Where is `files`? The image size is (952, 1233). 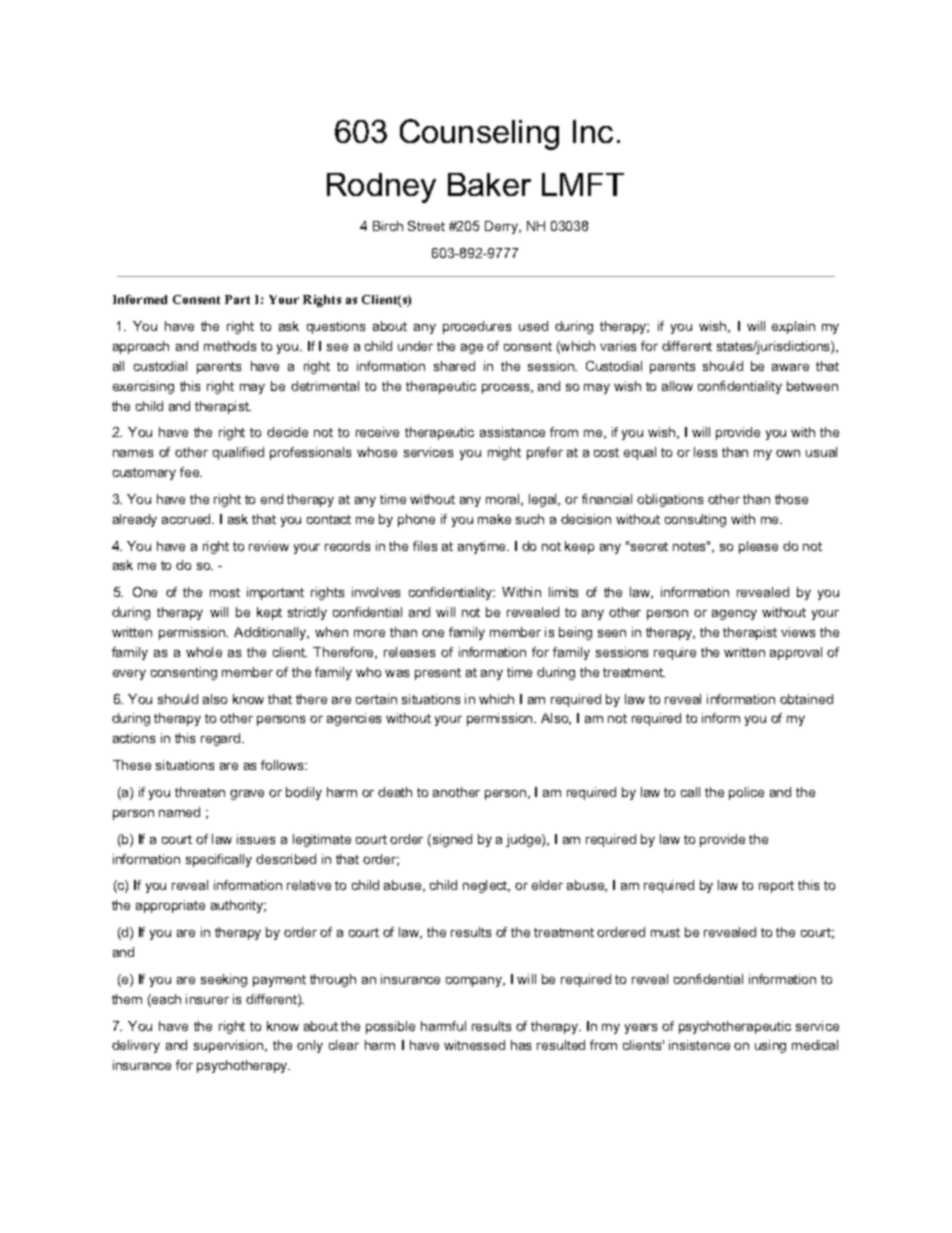 files is located at coordinates (425, 546).
